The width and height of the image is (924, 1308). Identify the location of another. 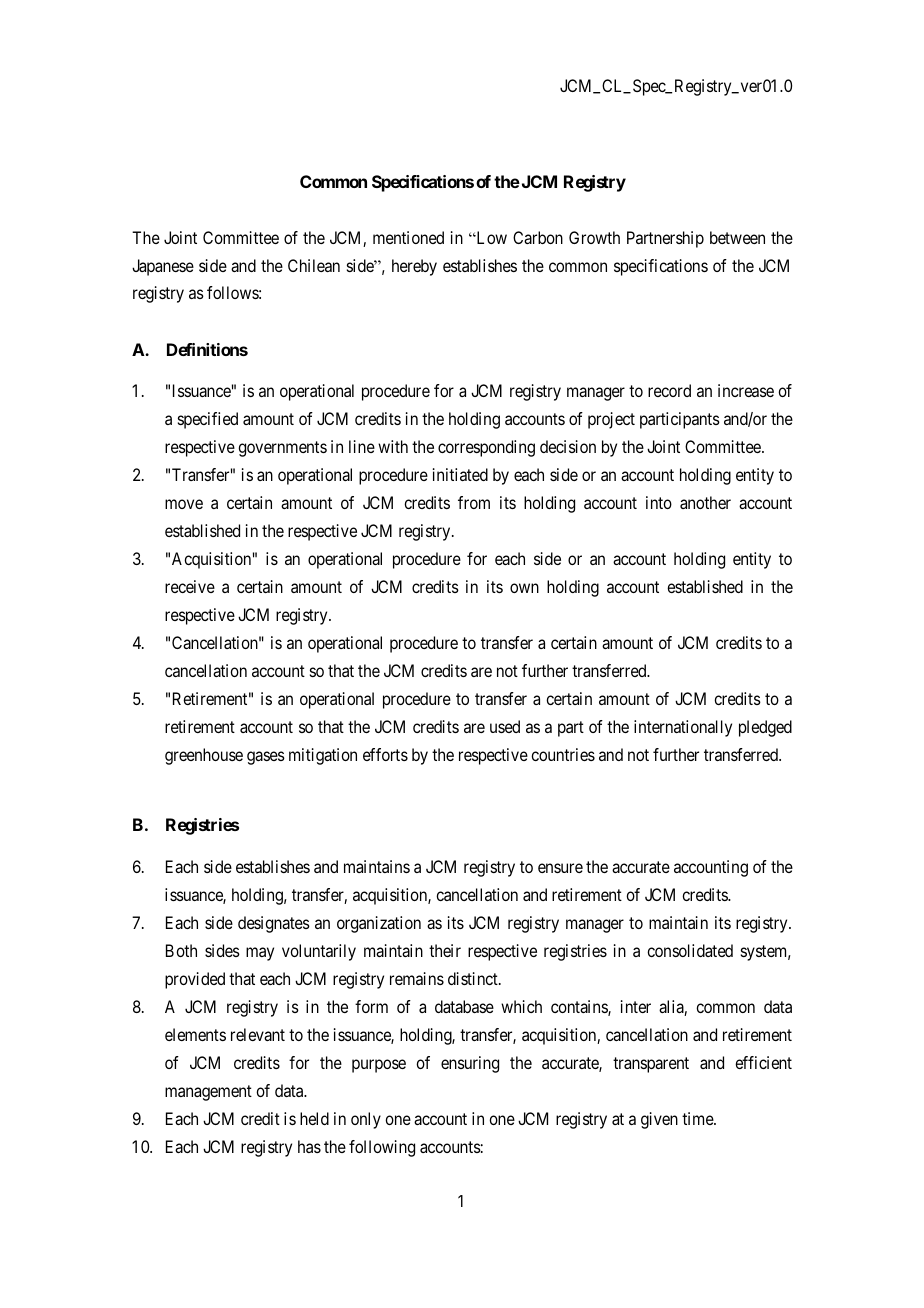
(705, 502).
